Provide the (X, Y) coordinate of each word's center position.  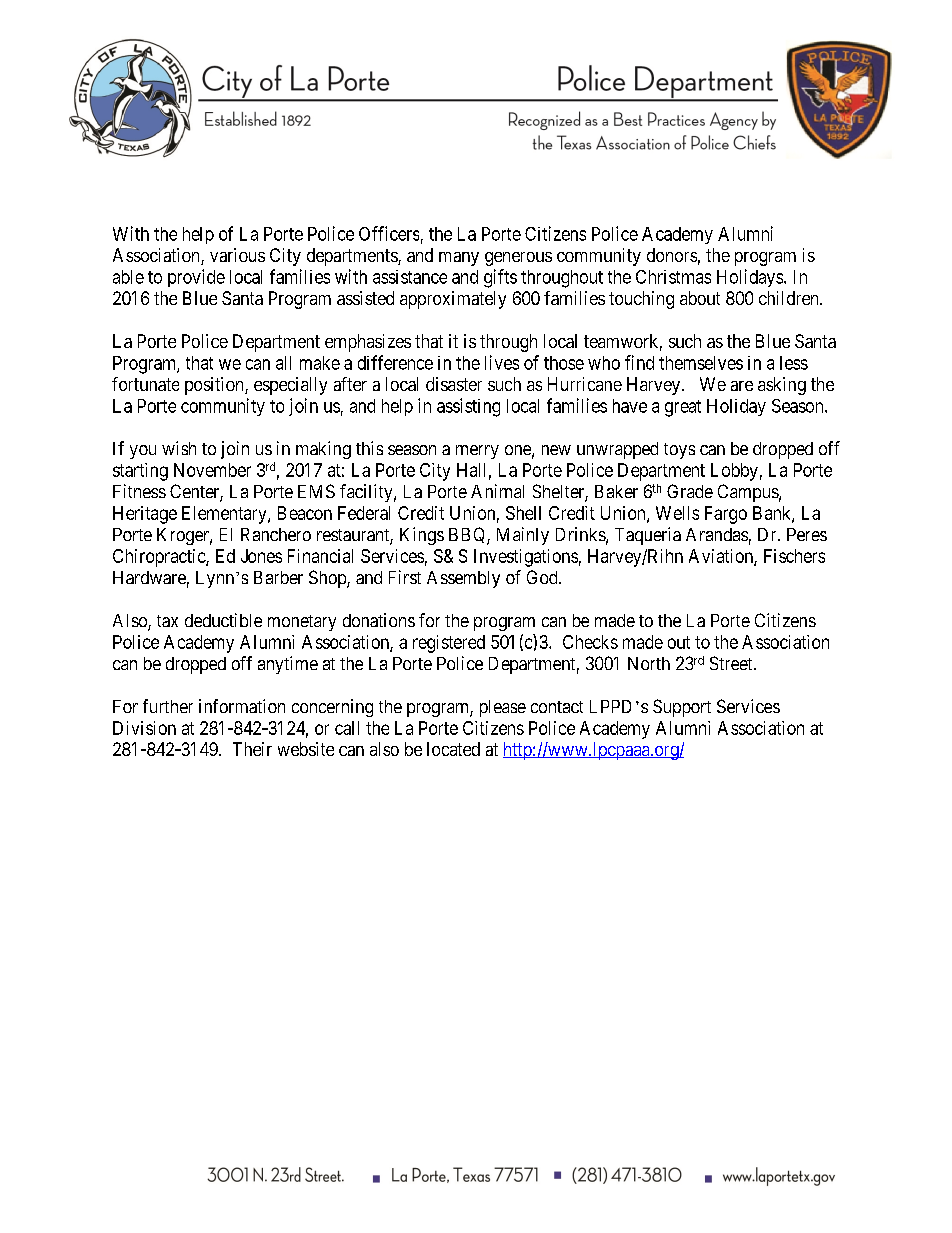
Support (682, 708)
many (459, 259)
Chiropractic (160, 558)
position (215, 386)
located (453, 749)
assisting (468, 407)
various (237, 255)
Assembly (463, 579)
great (683, 408)
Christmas (673, 277)
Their (252, 749)
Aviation (722, 557)
